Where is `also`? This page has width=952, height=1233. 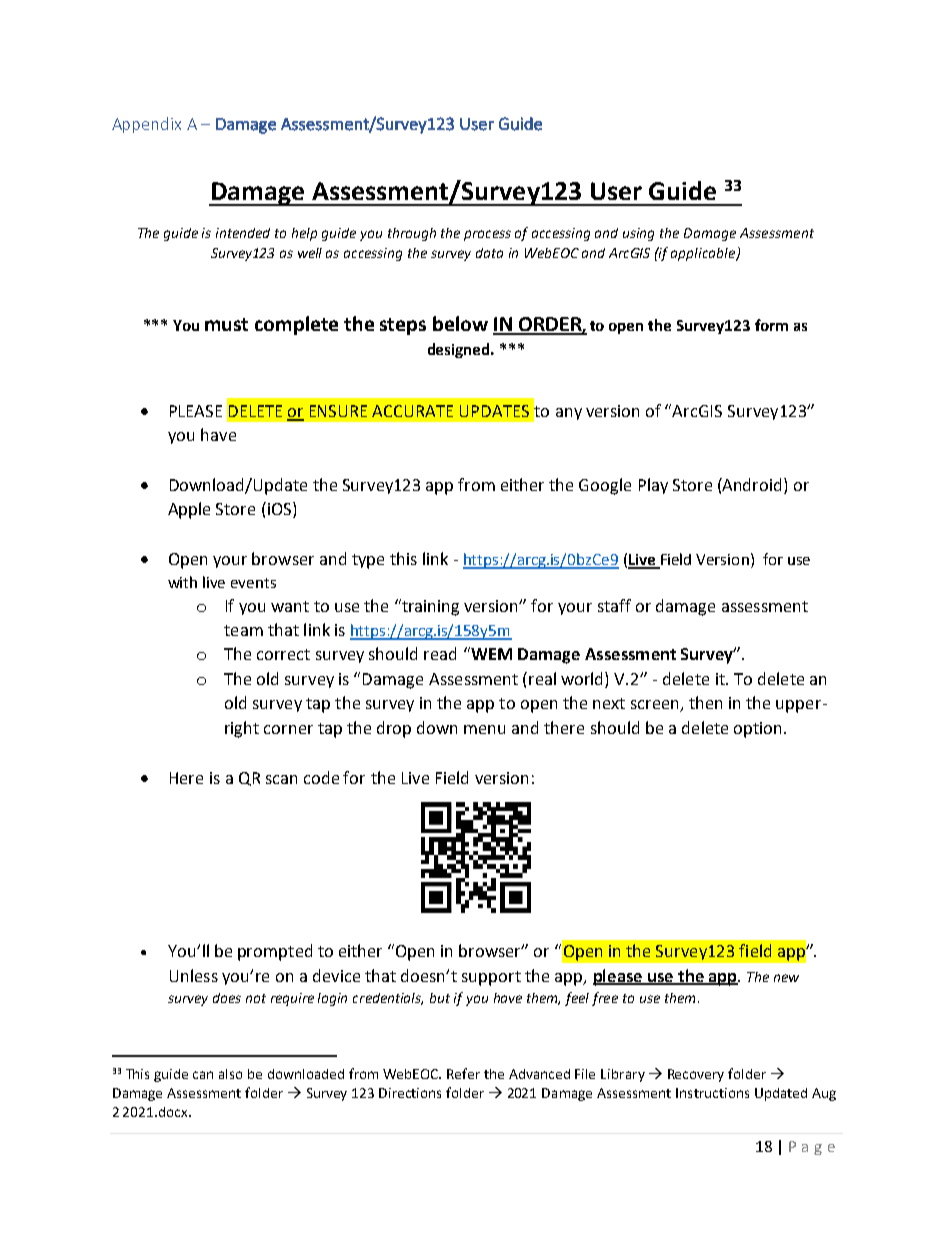 also is located at coordinates (230, 1074).
